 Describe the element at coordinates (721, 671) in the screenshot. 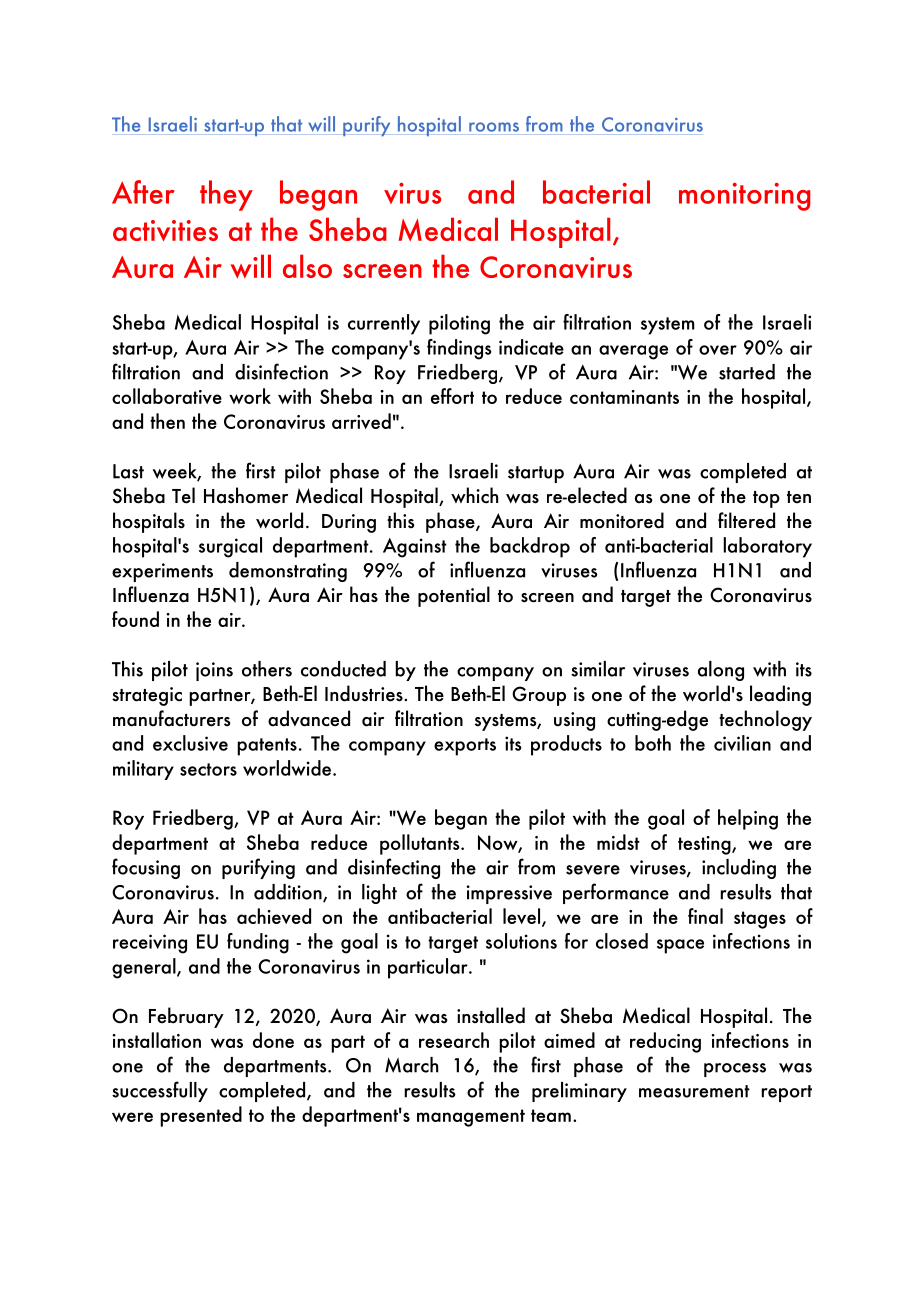

I see `along` at that location.
